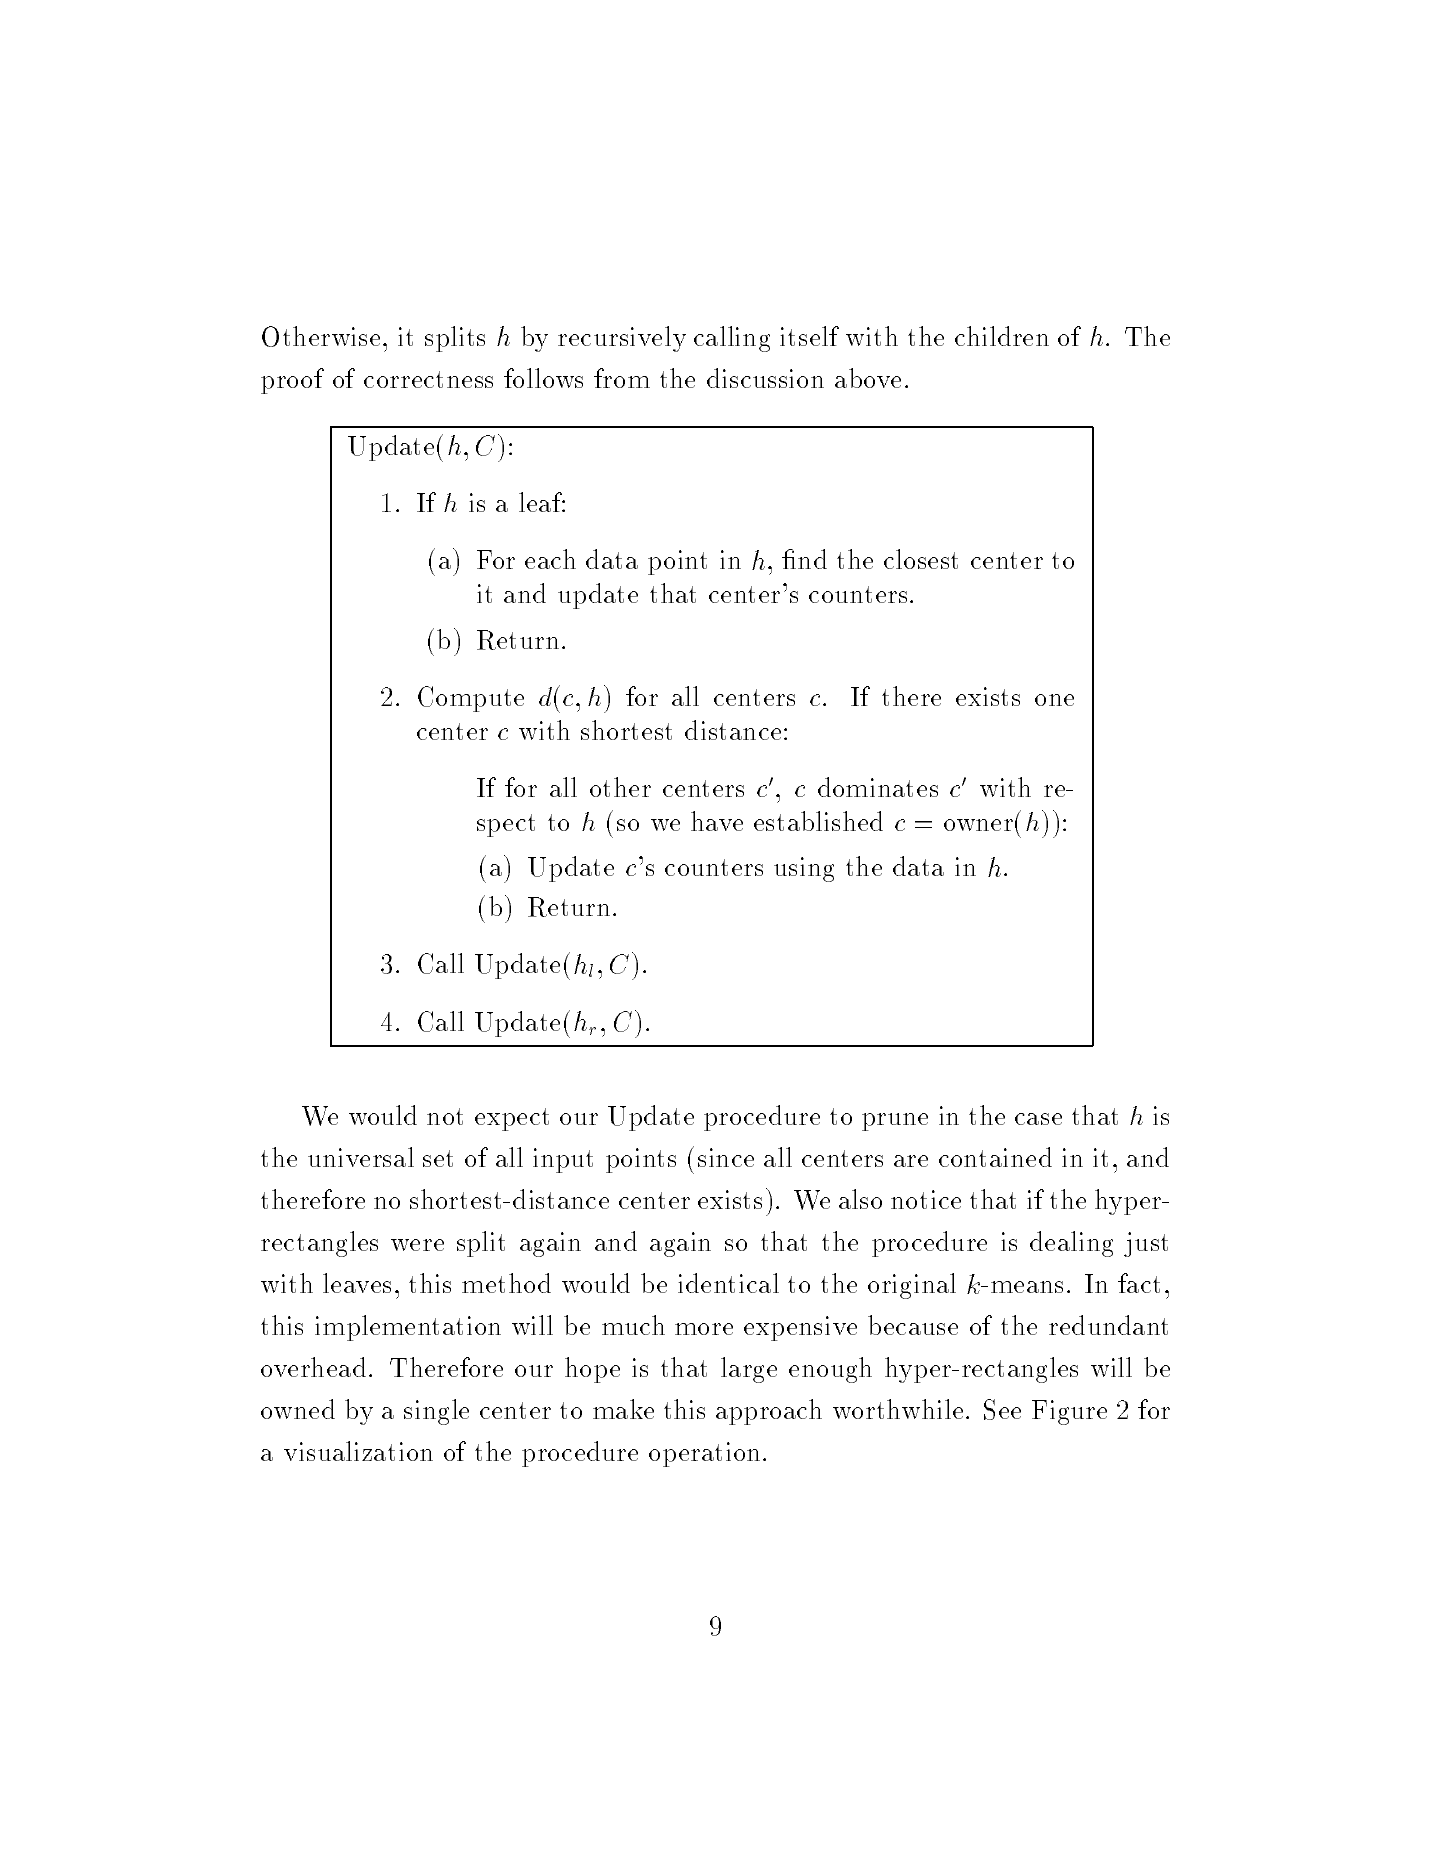  I want to click on one, so click(1054, 700).
